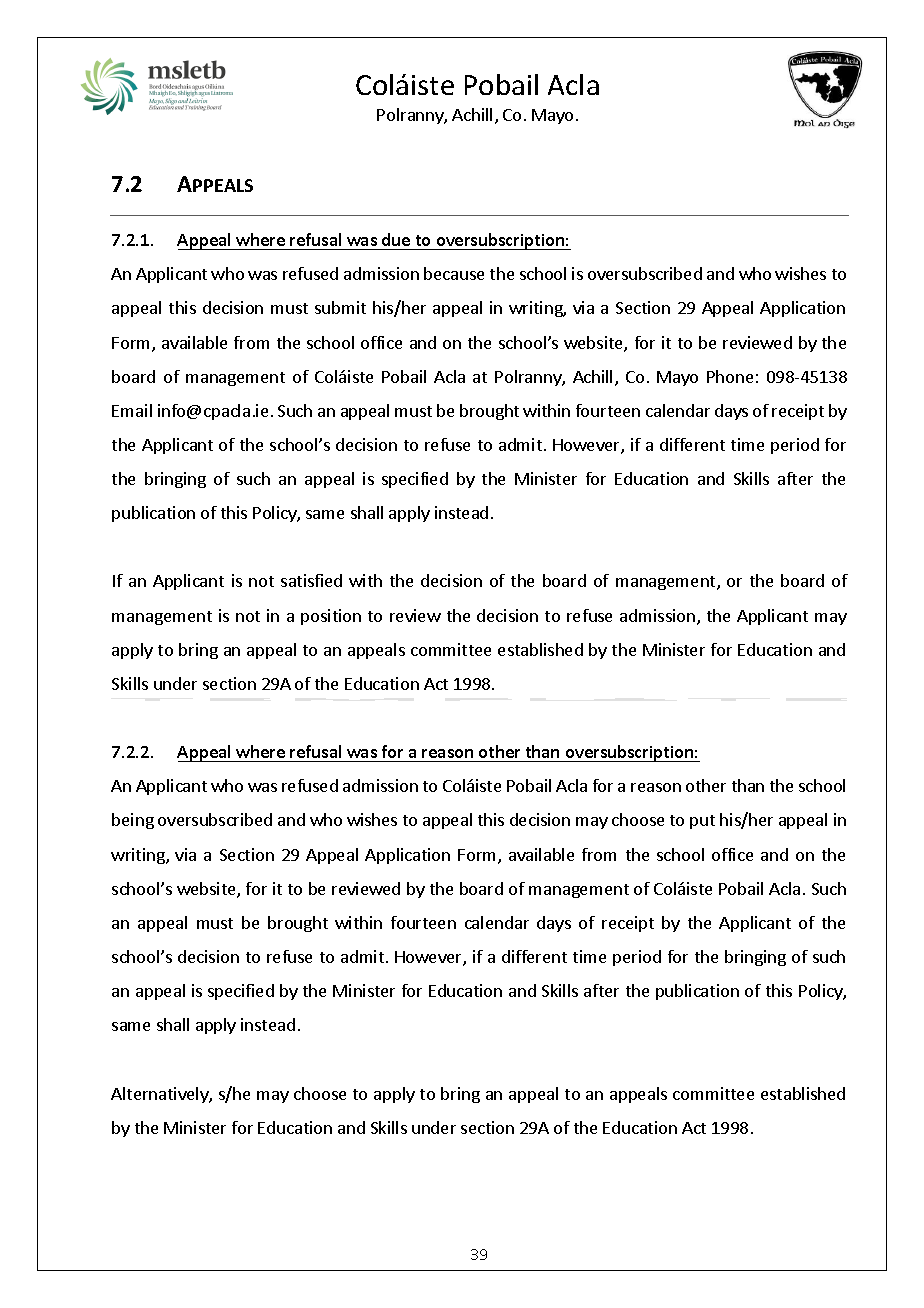  Describe the element at coordinates (340, 307) in the image. I see `submit` at that location.
